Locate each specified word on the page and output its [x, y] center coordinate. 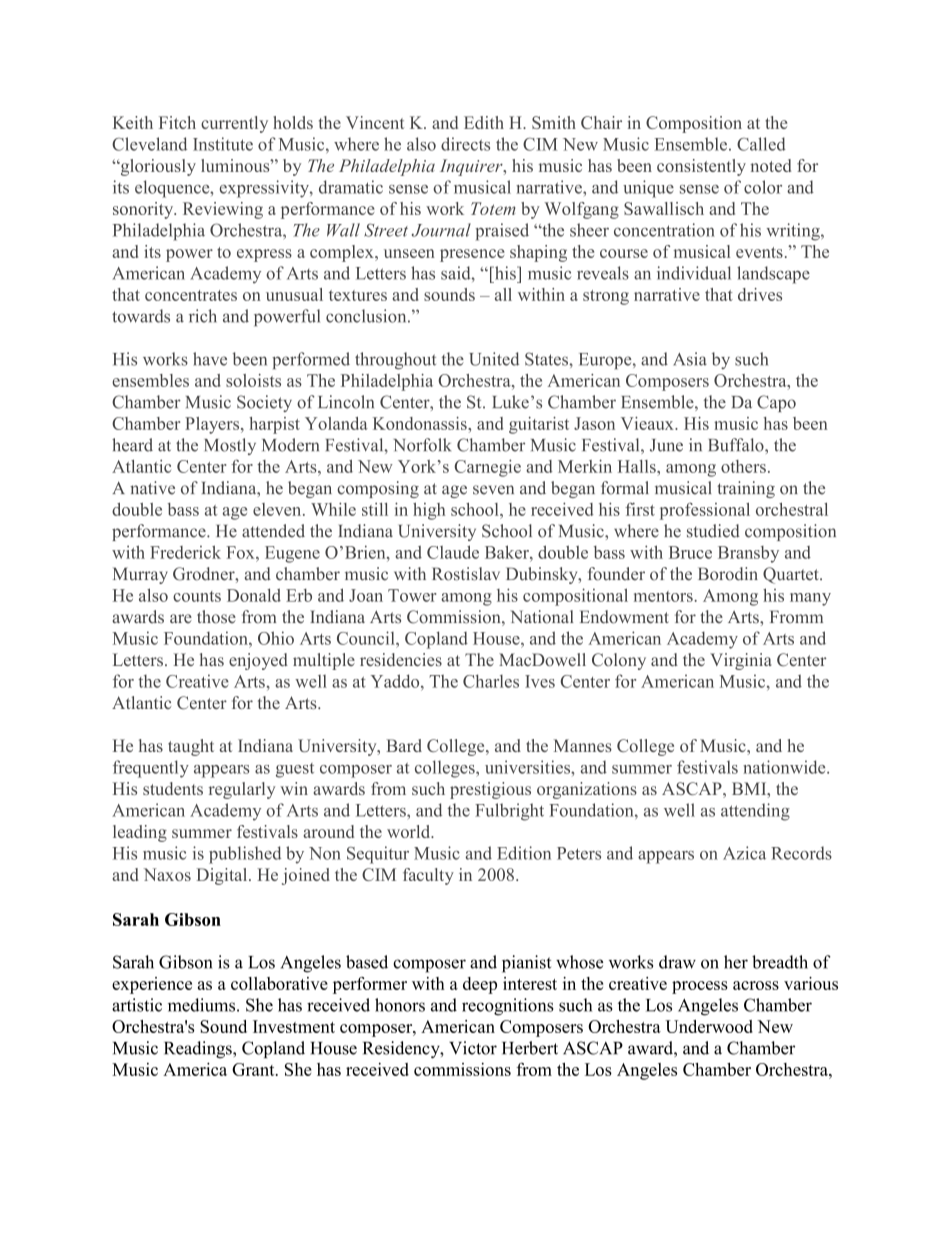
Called [761, 144]
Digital [223, 876]
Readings [199, 1050]
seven [493, 490]
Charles [491, 681]
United [494, 359]
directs [465, 144]
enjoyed [258, 661]
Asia [690, 359]
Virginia [741, 661]
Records [801, 853]
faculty [428, 876]
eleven [278, 509]
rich [203, 316]
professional [705, 511]
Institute [223, 144]
